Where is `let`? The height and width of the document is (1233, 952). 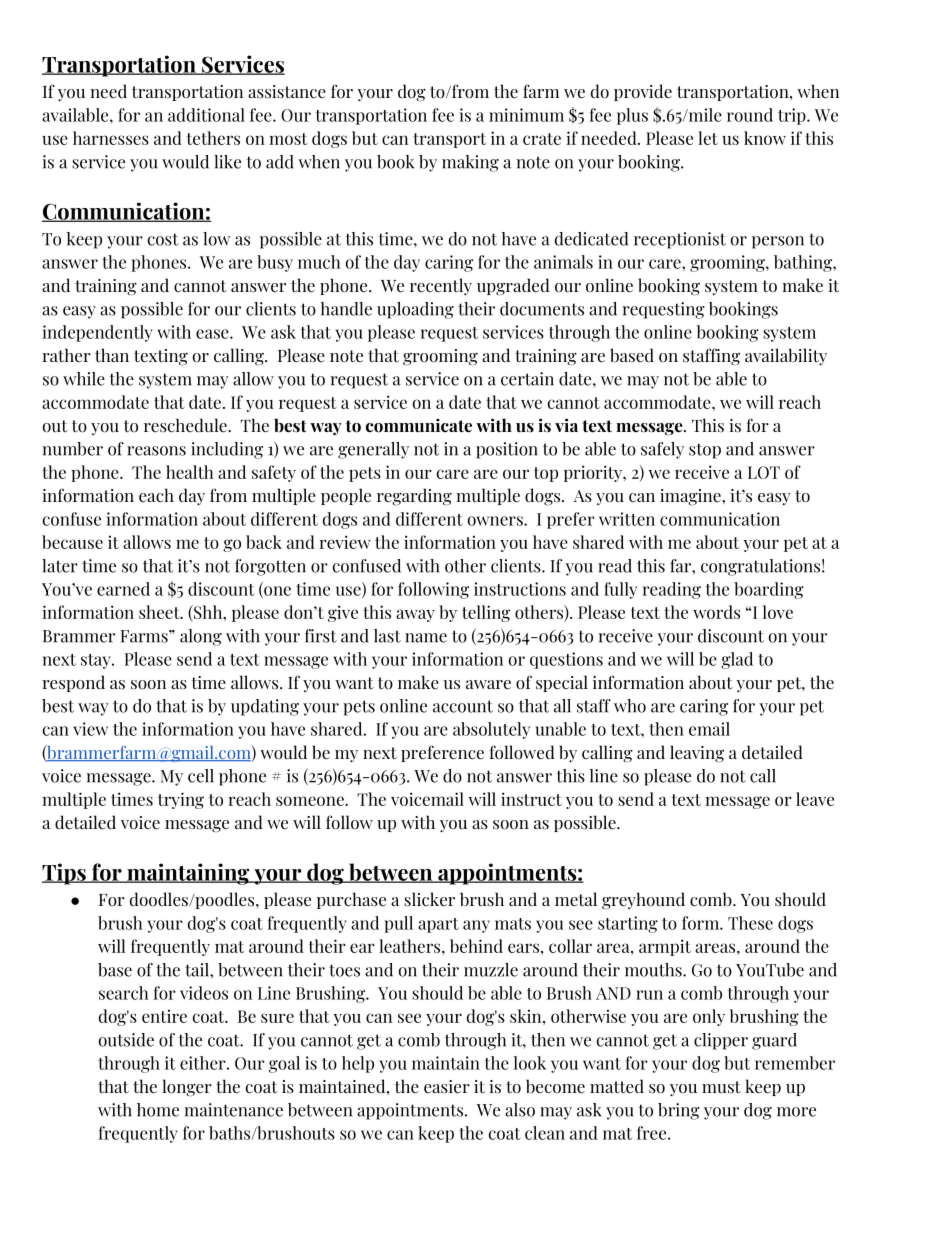
let is located at coordinates (708, 138).
